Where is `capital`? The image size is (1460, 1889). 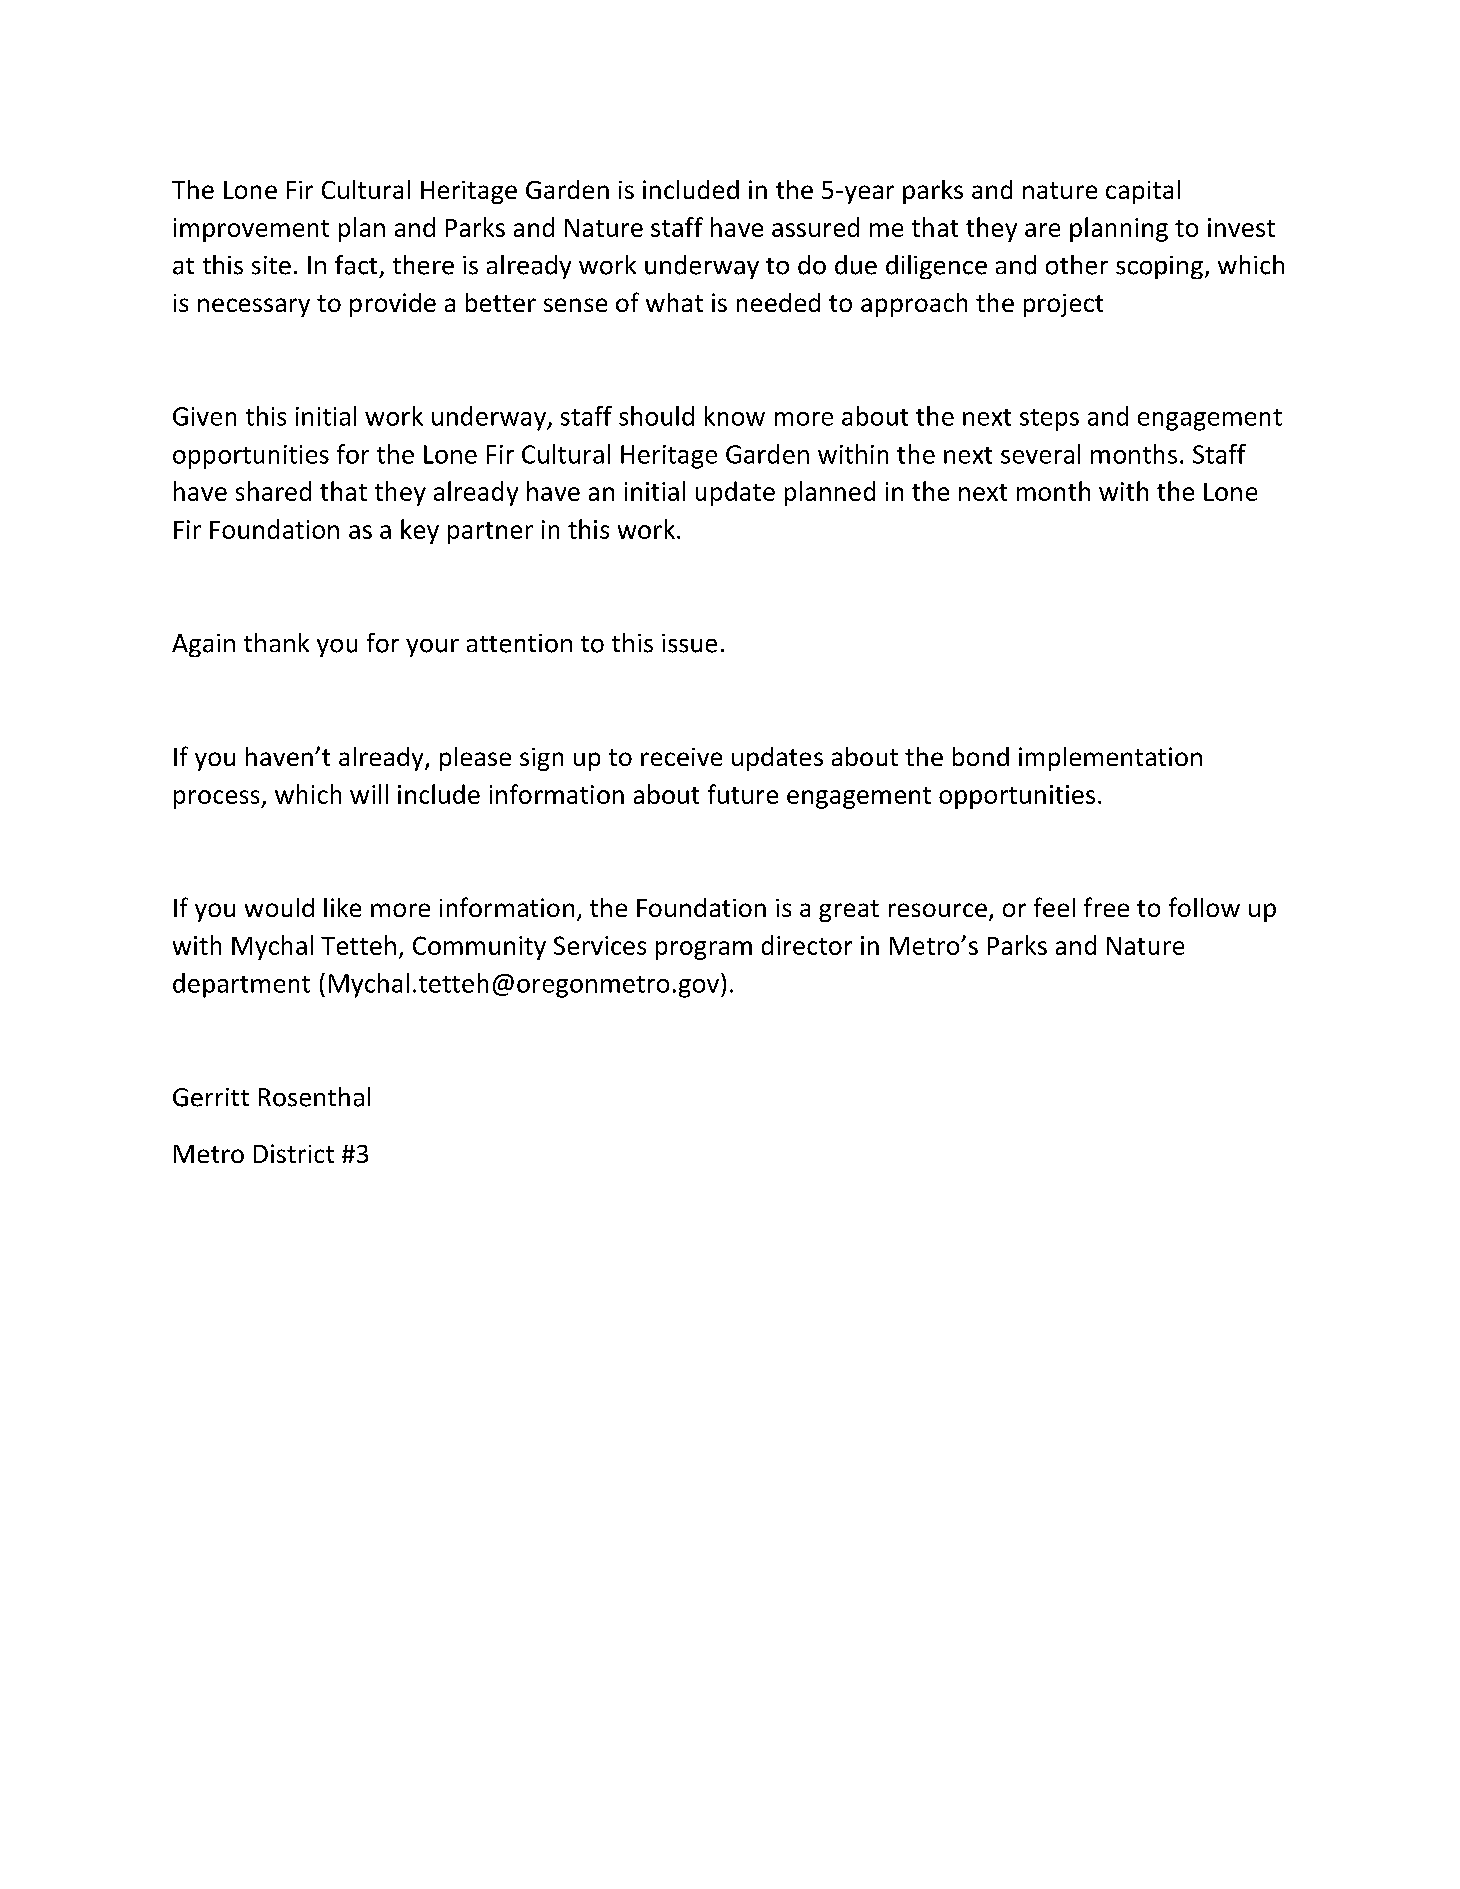
capital is located at coordinates (1143, 192).
